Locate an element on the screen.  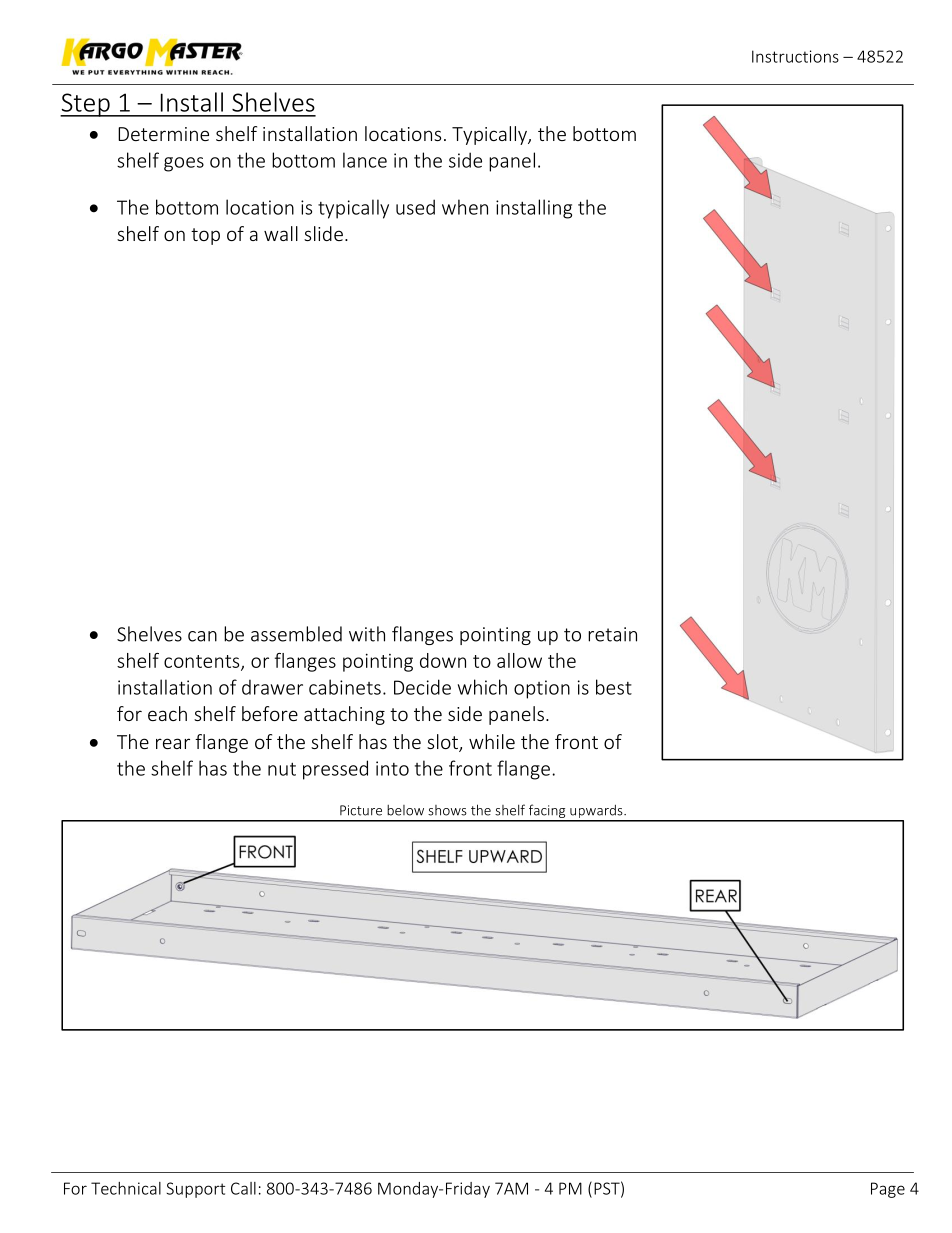
Support is located at coordinates (195, 1190).
